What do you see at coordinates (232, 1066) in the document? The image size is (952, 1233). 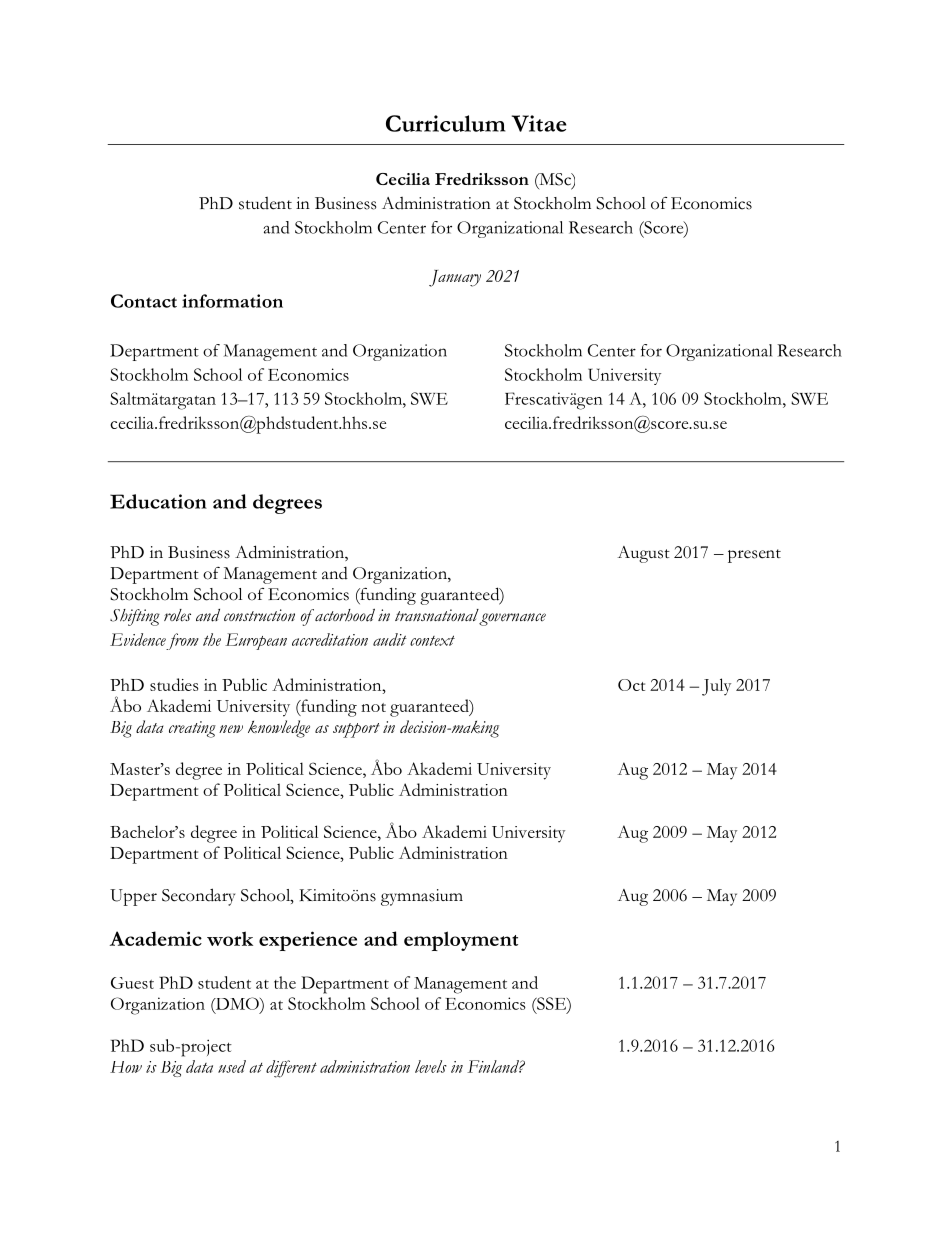 I see `used` at bounding box center [232, 1066].
